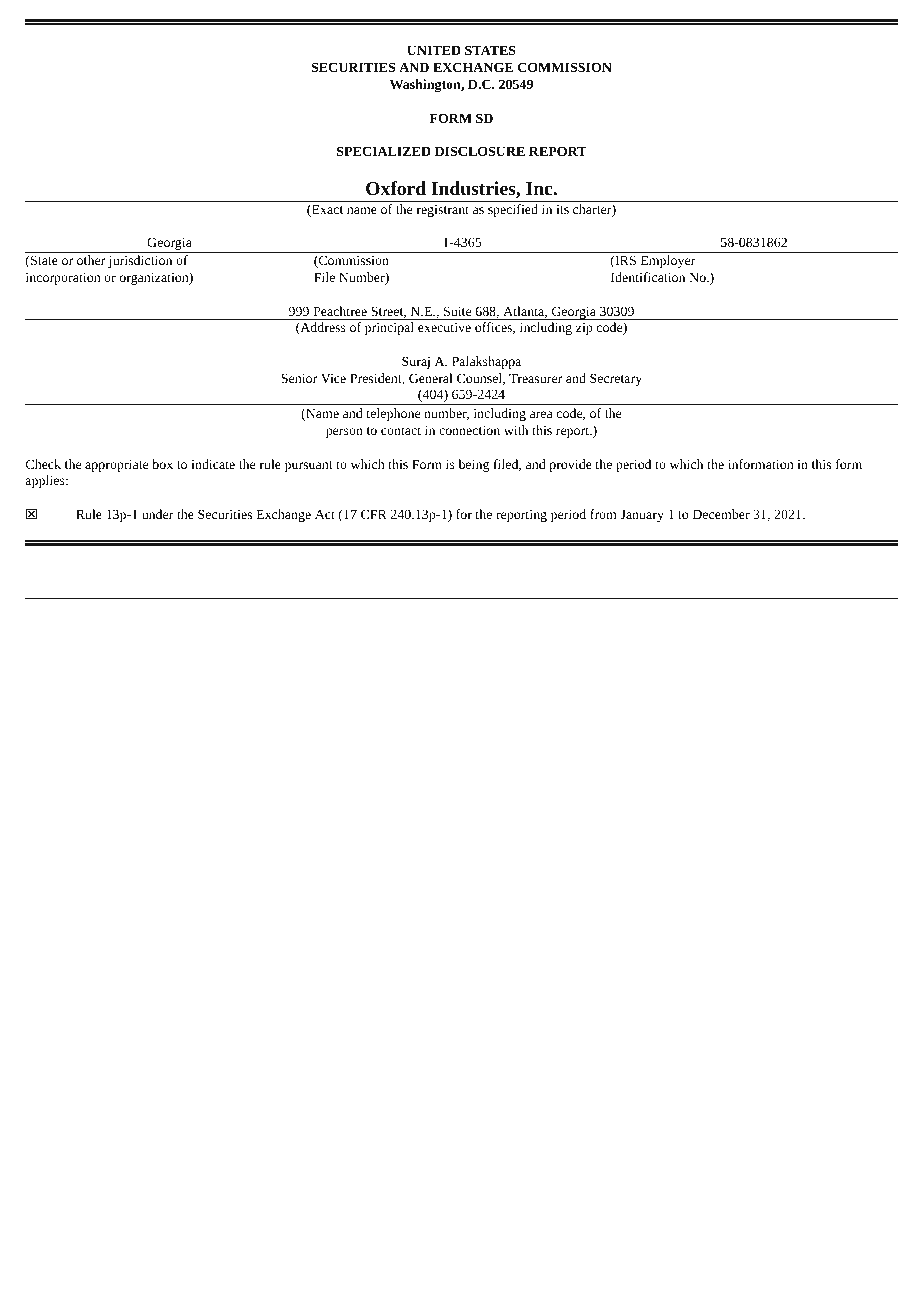  What do you see at coordinates (374, 514) in the page?
I see `CFR` at bounding box center [374, 514].
